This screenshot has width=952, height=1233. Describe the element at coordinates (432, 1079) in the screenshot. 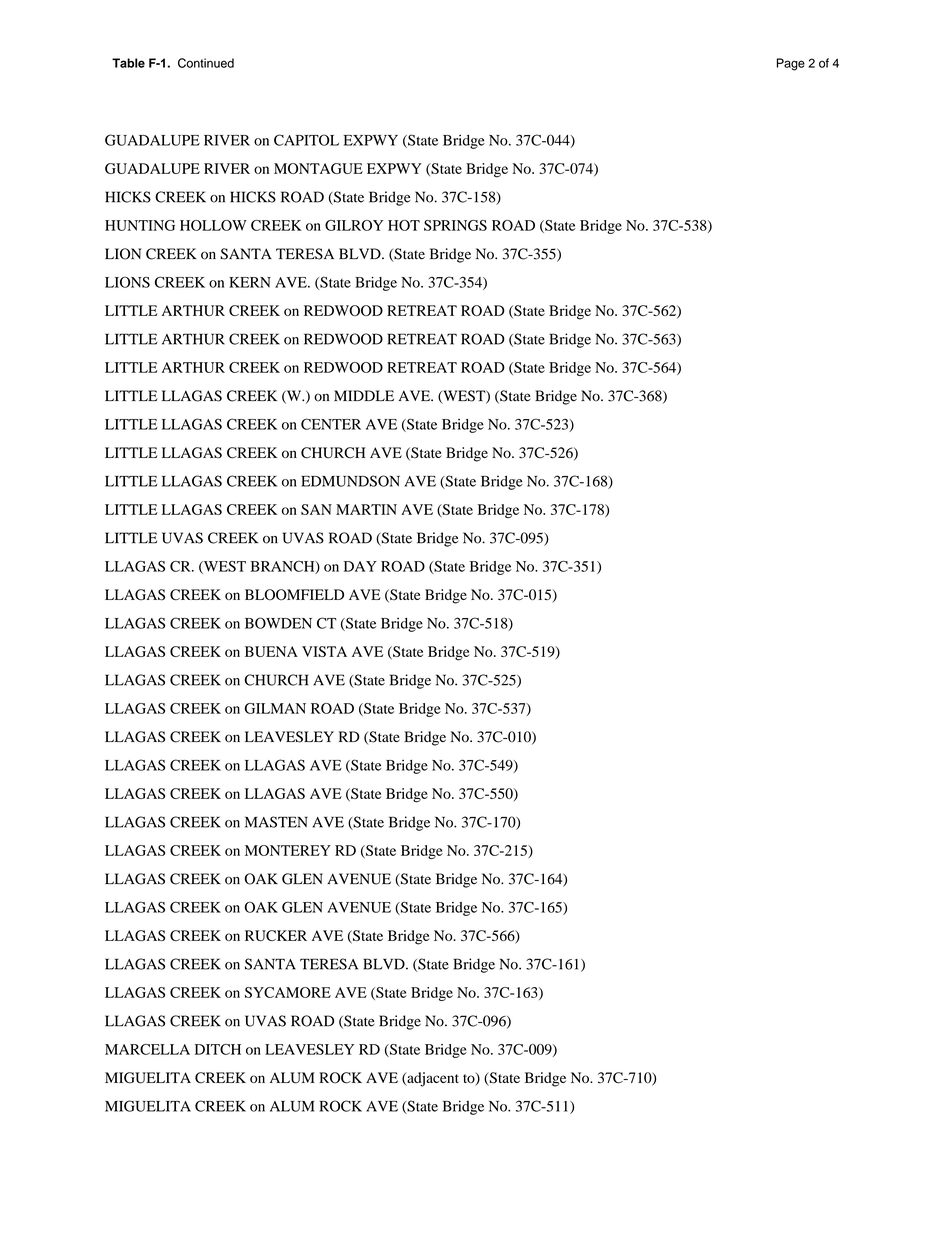

I see `adjacent` at that location.
